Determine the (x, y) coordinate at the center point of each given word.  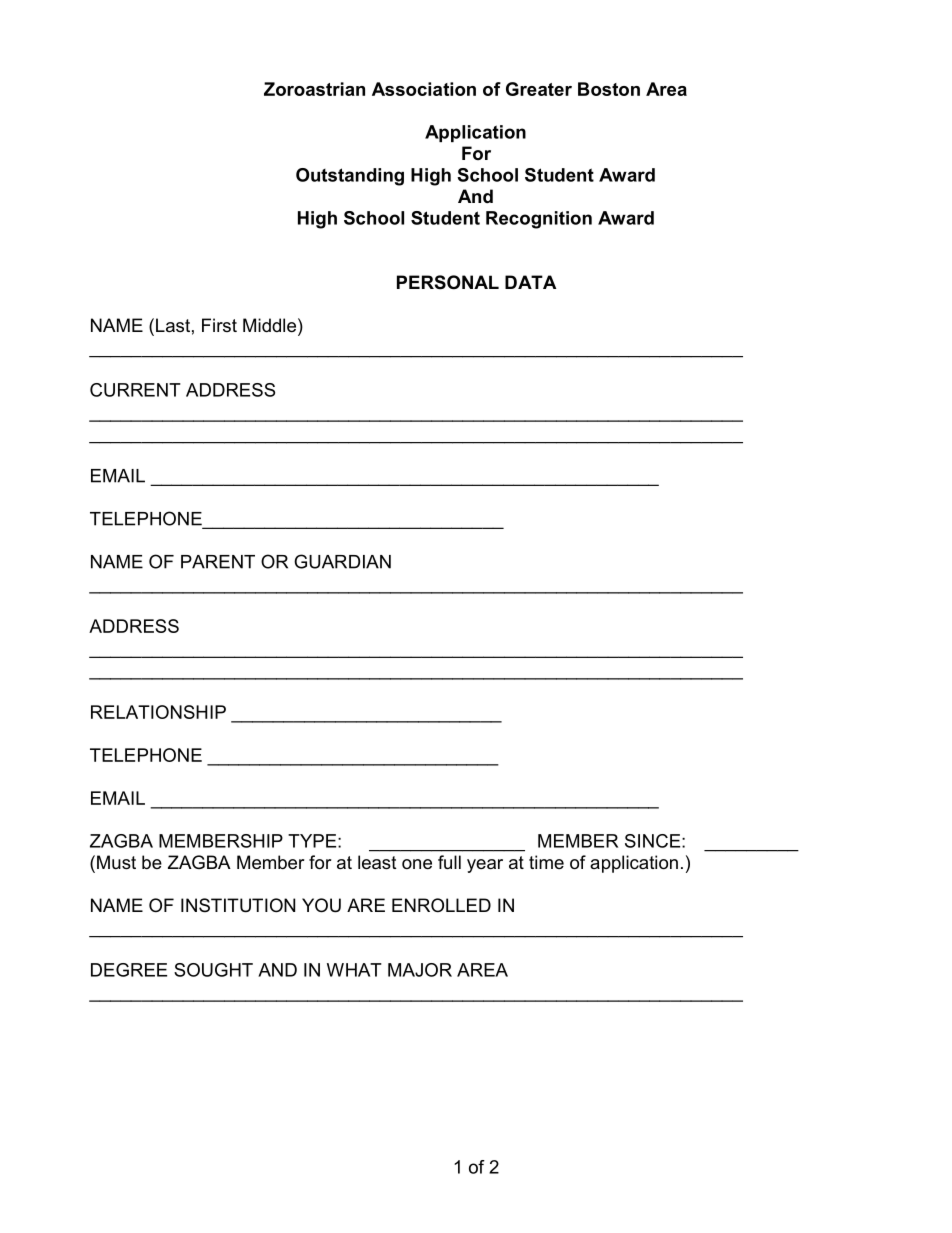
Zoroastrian (314, 89)
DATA (530, 282)
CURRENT (135, 390)
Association (424, 89)
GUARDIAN (342, 561)
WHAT (354, 970)
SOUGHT (213, 970)
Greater (539, 89)
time (546, 862)
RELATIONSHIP (158, 712)
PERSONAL (448, 282)
